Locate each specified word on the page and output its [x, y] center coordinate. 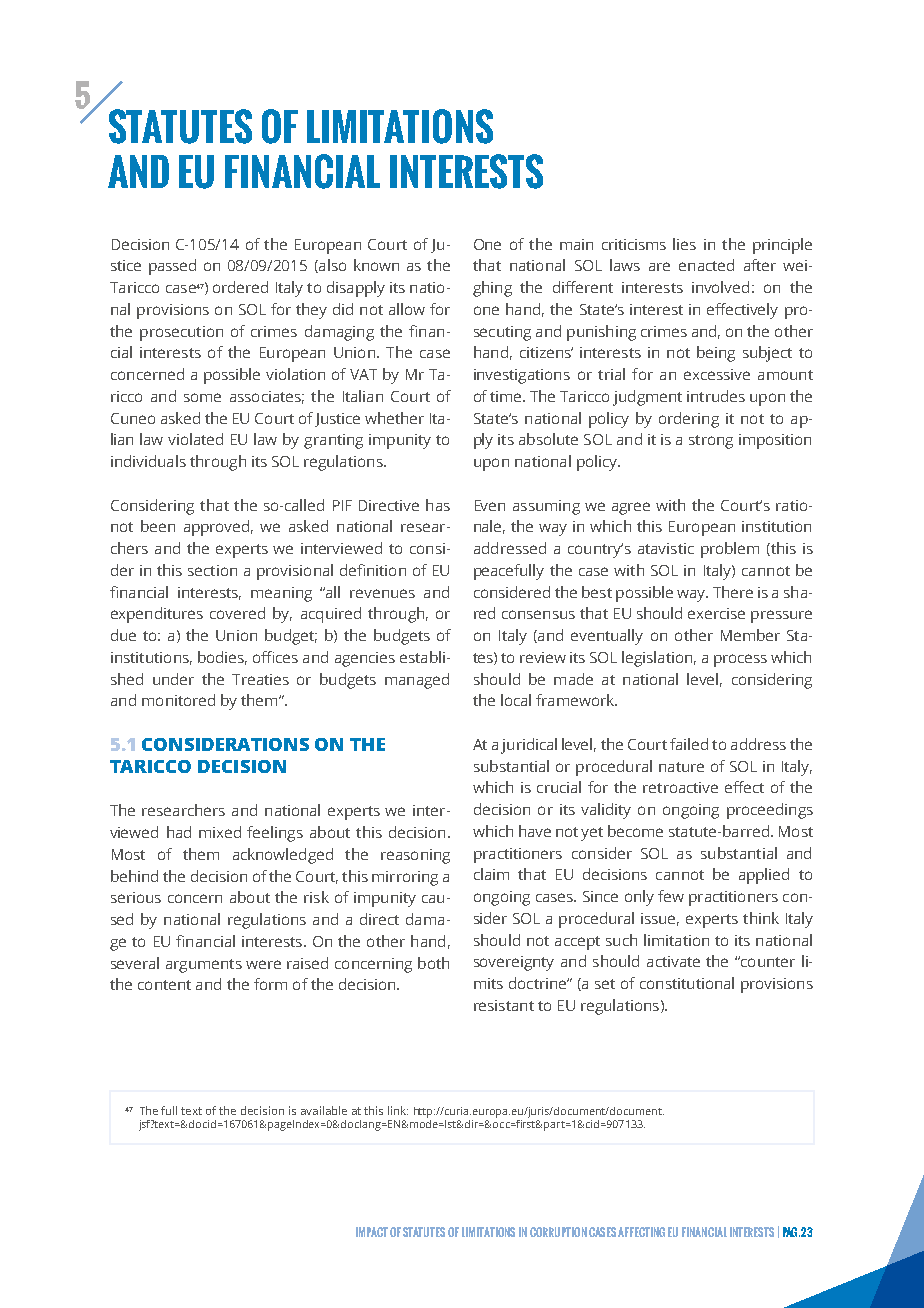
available [324, 1110]
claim [491, 874]
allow [407, 309]
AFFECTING [641, 1232]
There [733, 592]
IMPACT [372, 1232]
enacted [706, 265]
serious [136, 897]
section [212, 570]
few [671, 896]
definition [373, 570]
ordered [240, 287]
